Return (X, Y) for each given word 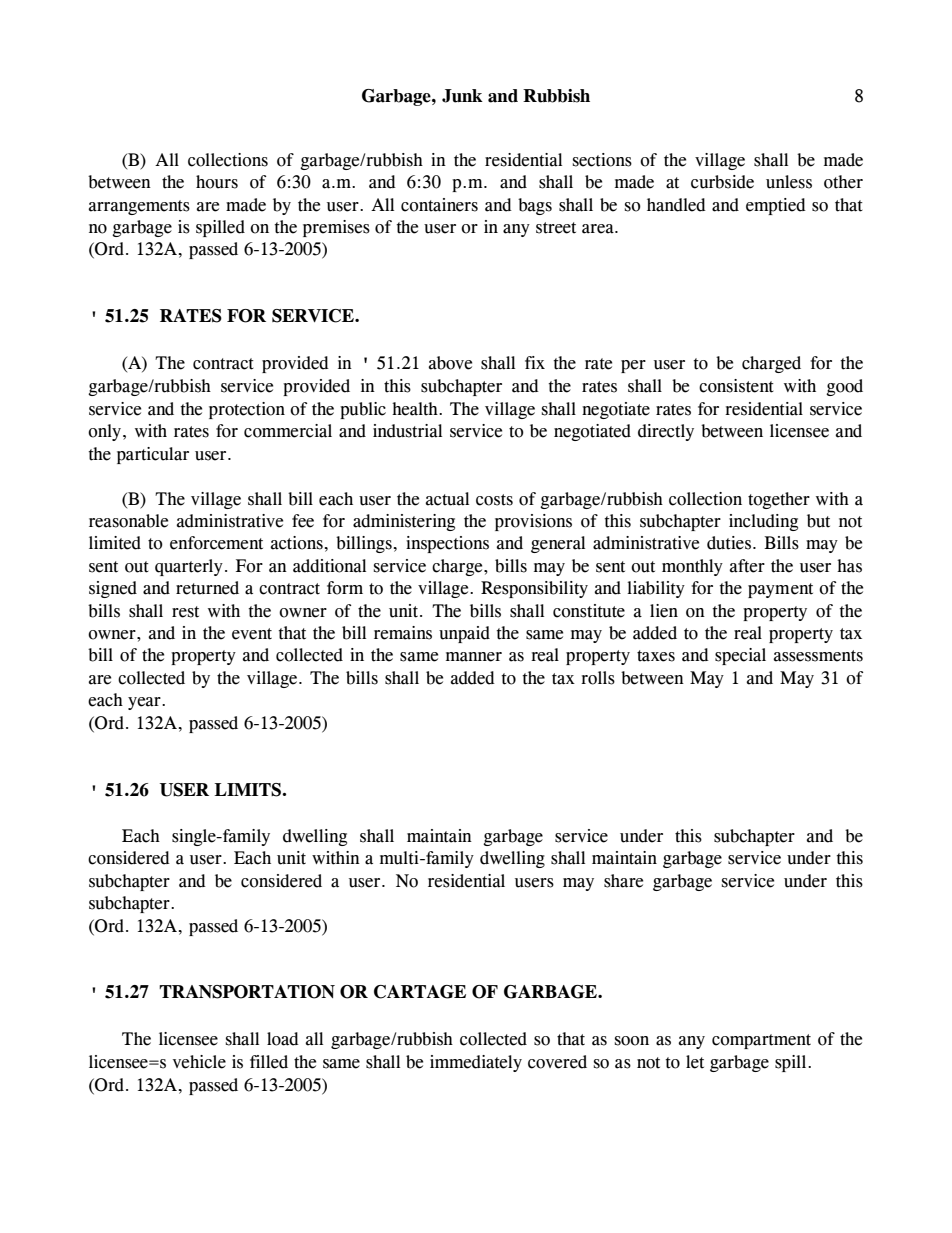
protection (247, 410)
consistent (736, 386)
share (623, 881)
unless (789, 182)
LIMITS (248, 790)
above (450, 363)
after (747, 566)
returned (207, 588)
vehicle (199, 1062)
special (740, 656)
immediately (476, 1063)
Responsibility (534, 589)
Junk (462, 96)
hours (217, 182)
